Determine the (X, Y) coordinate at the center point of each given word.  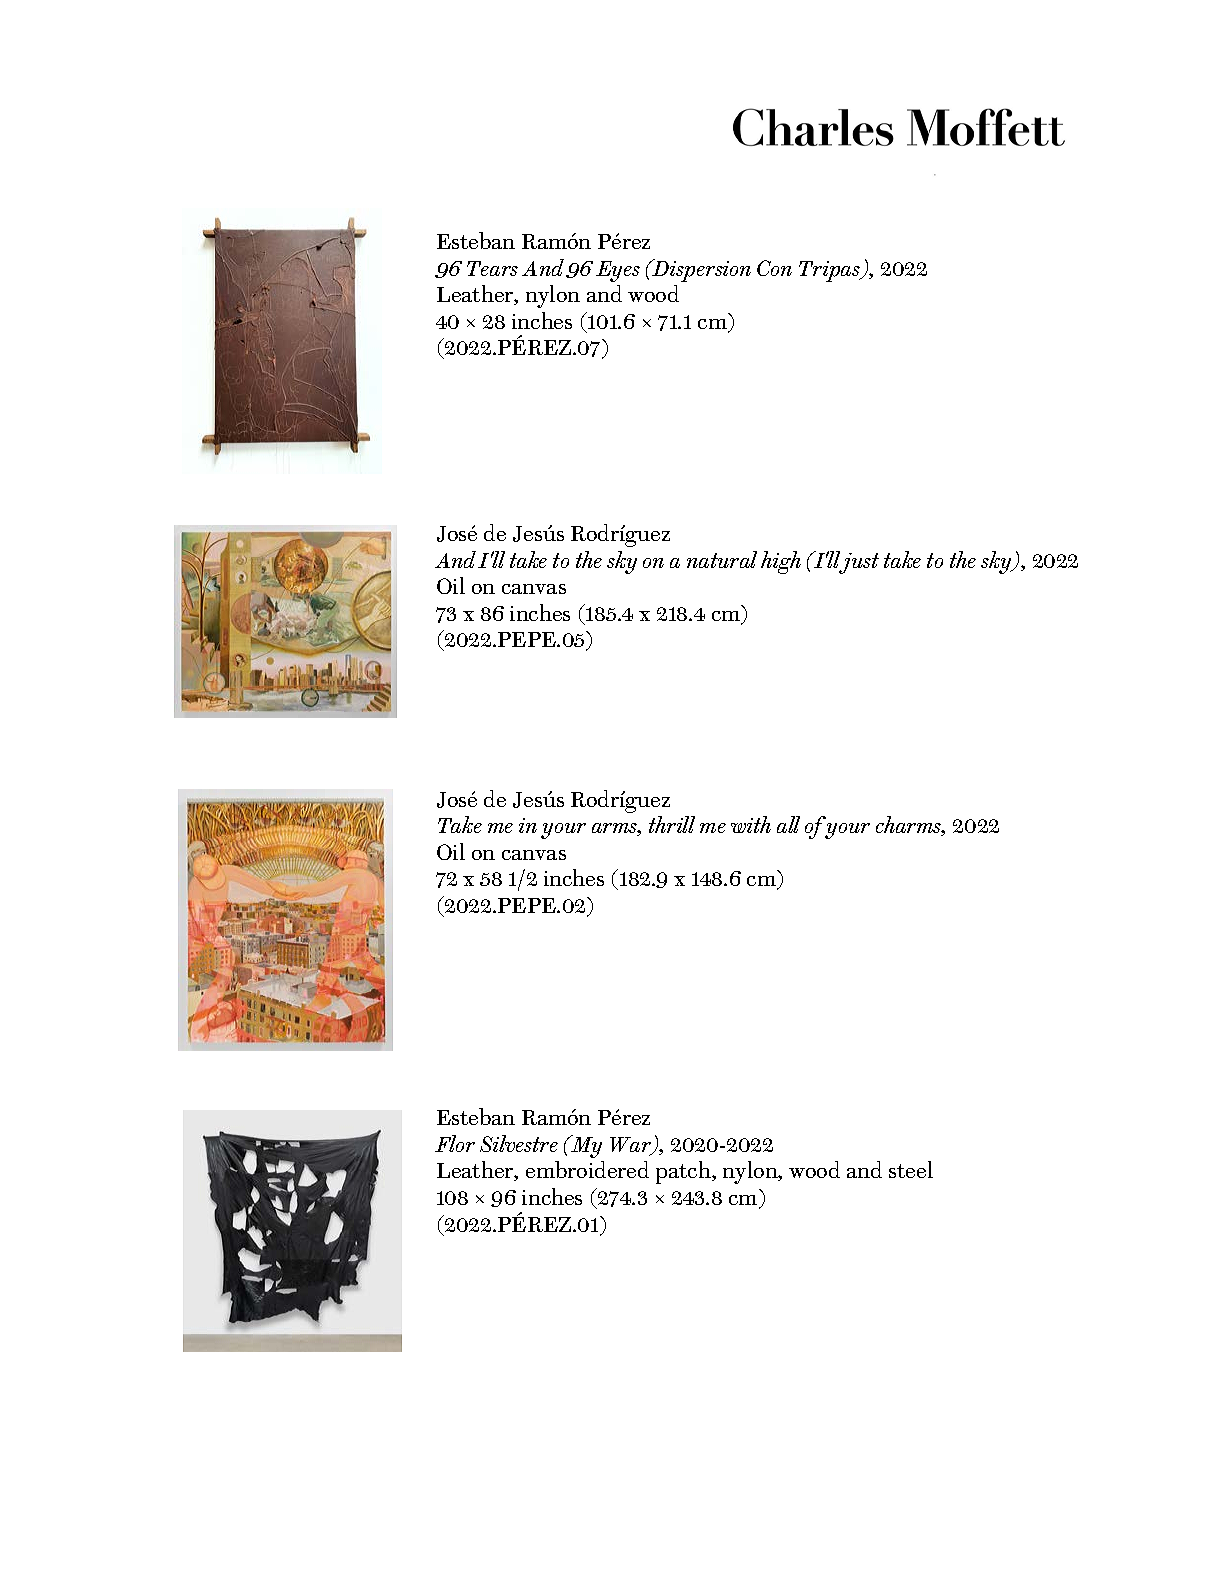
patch (684, 1172)
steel (911, 1169)
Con (774, 268)
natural (722, 559)
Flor (455, 1143)
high (781, 562)
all (788, 824)
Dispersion (701, 270)
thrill (672, 824)
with (751, 824)
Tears (492, 268)
